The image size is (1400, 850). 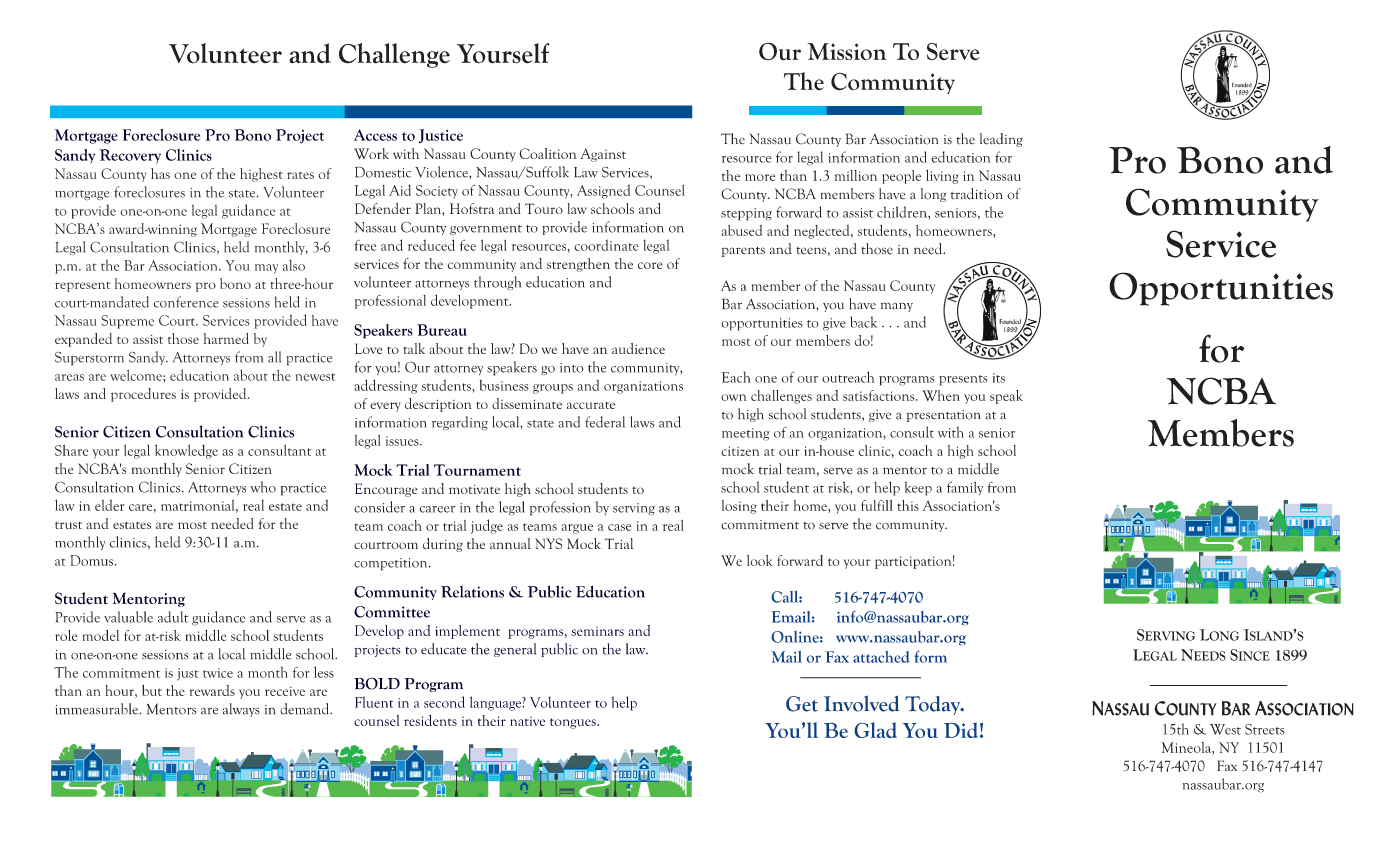 What do you see at coordinates (574, 723) in the screenshot?
I see `tongues` at bounding box center [574, 723].
